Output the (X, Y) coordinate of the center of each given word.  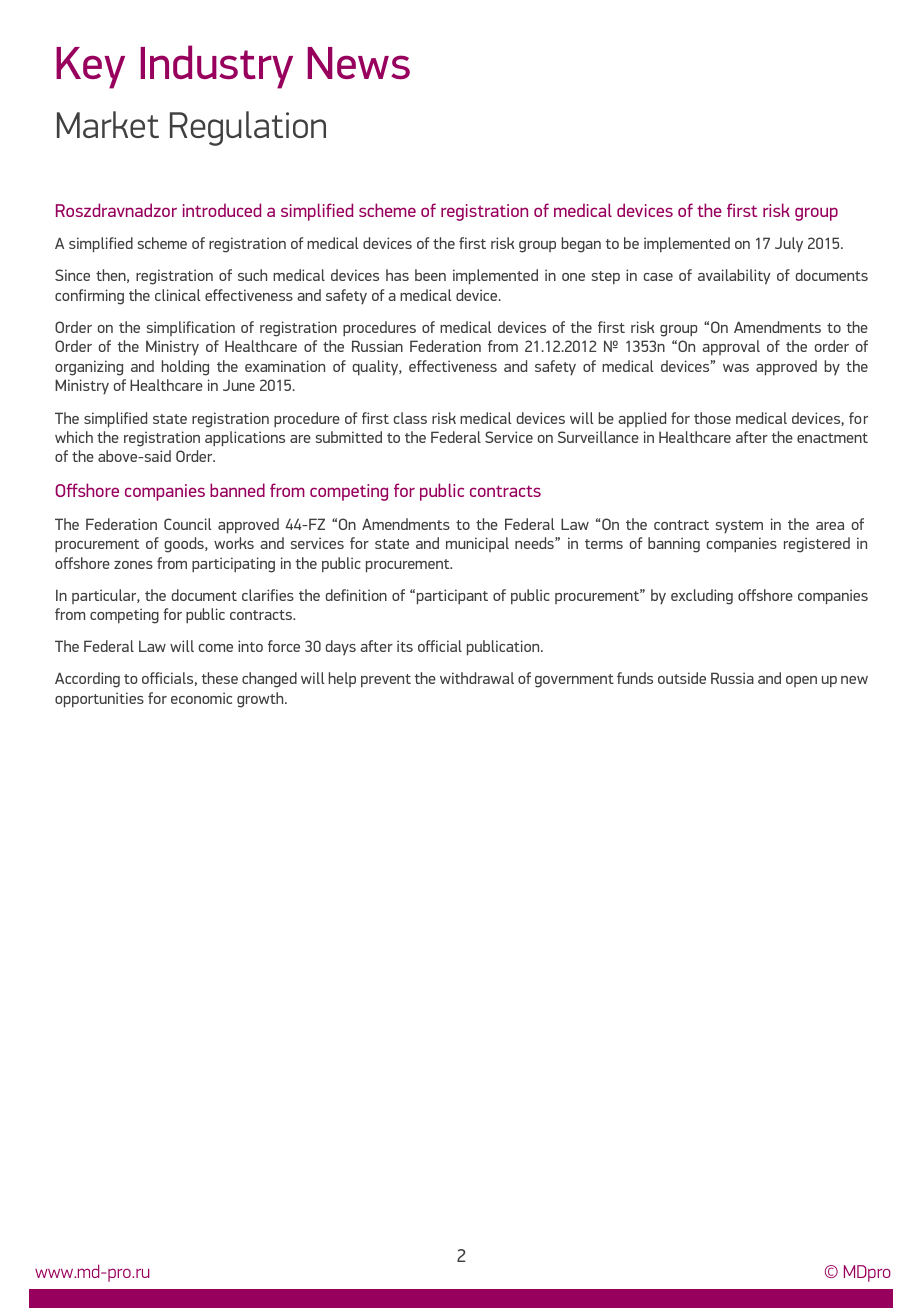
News (359, 63)
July (789, 245)
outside (682, 678)
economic (201, 698)
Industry (217, 67)
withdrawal (477, 678)
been (430, 275)
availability (734, 277)
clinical (178, 295)
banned (237, 490)
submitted (349, 437)
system (739, 527)
